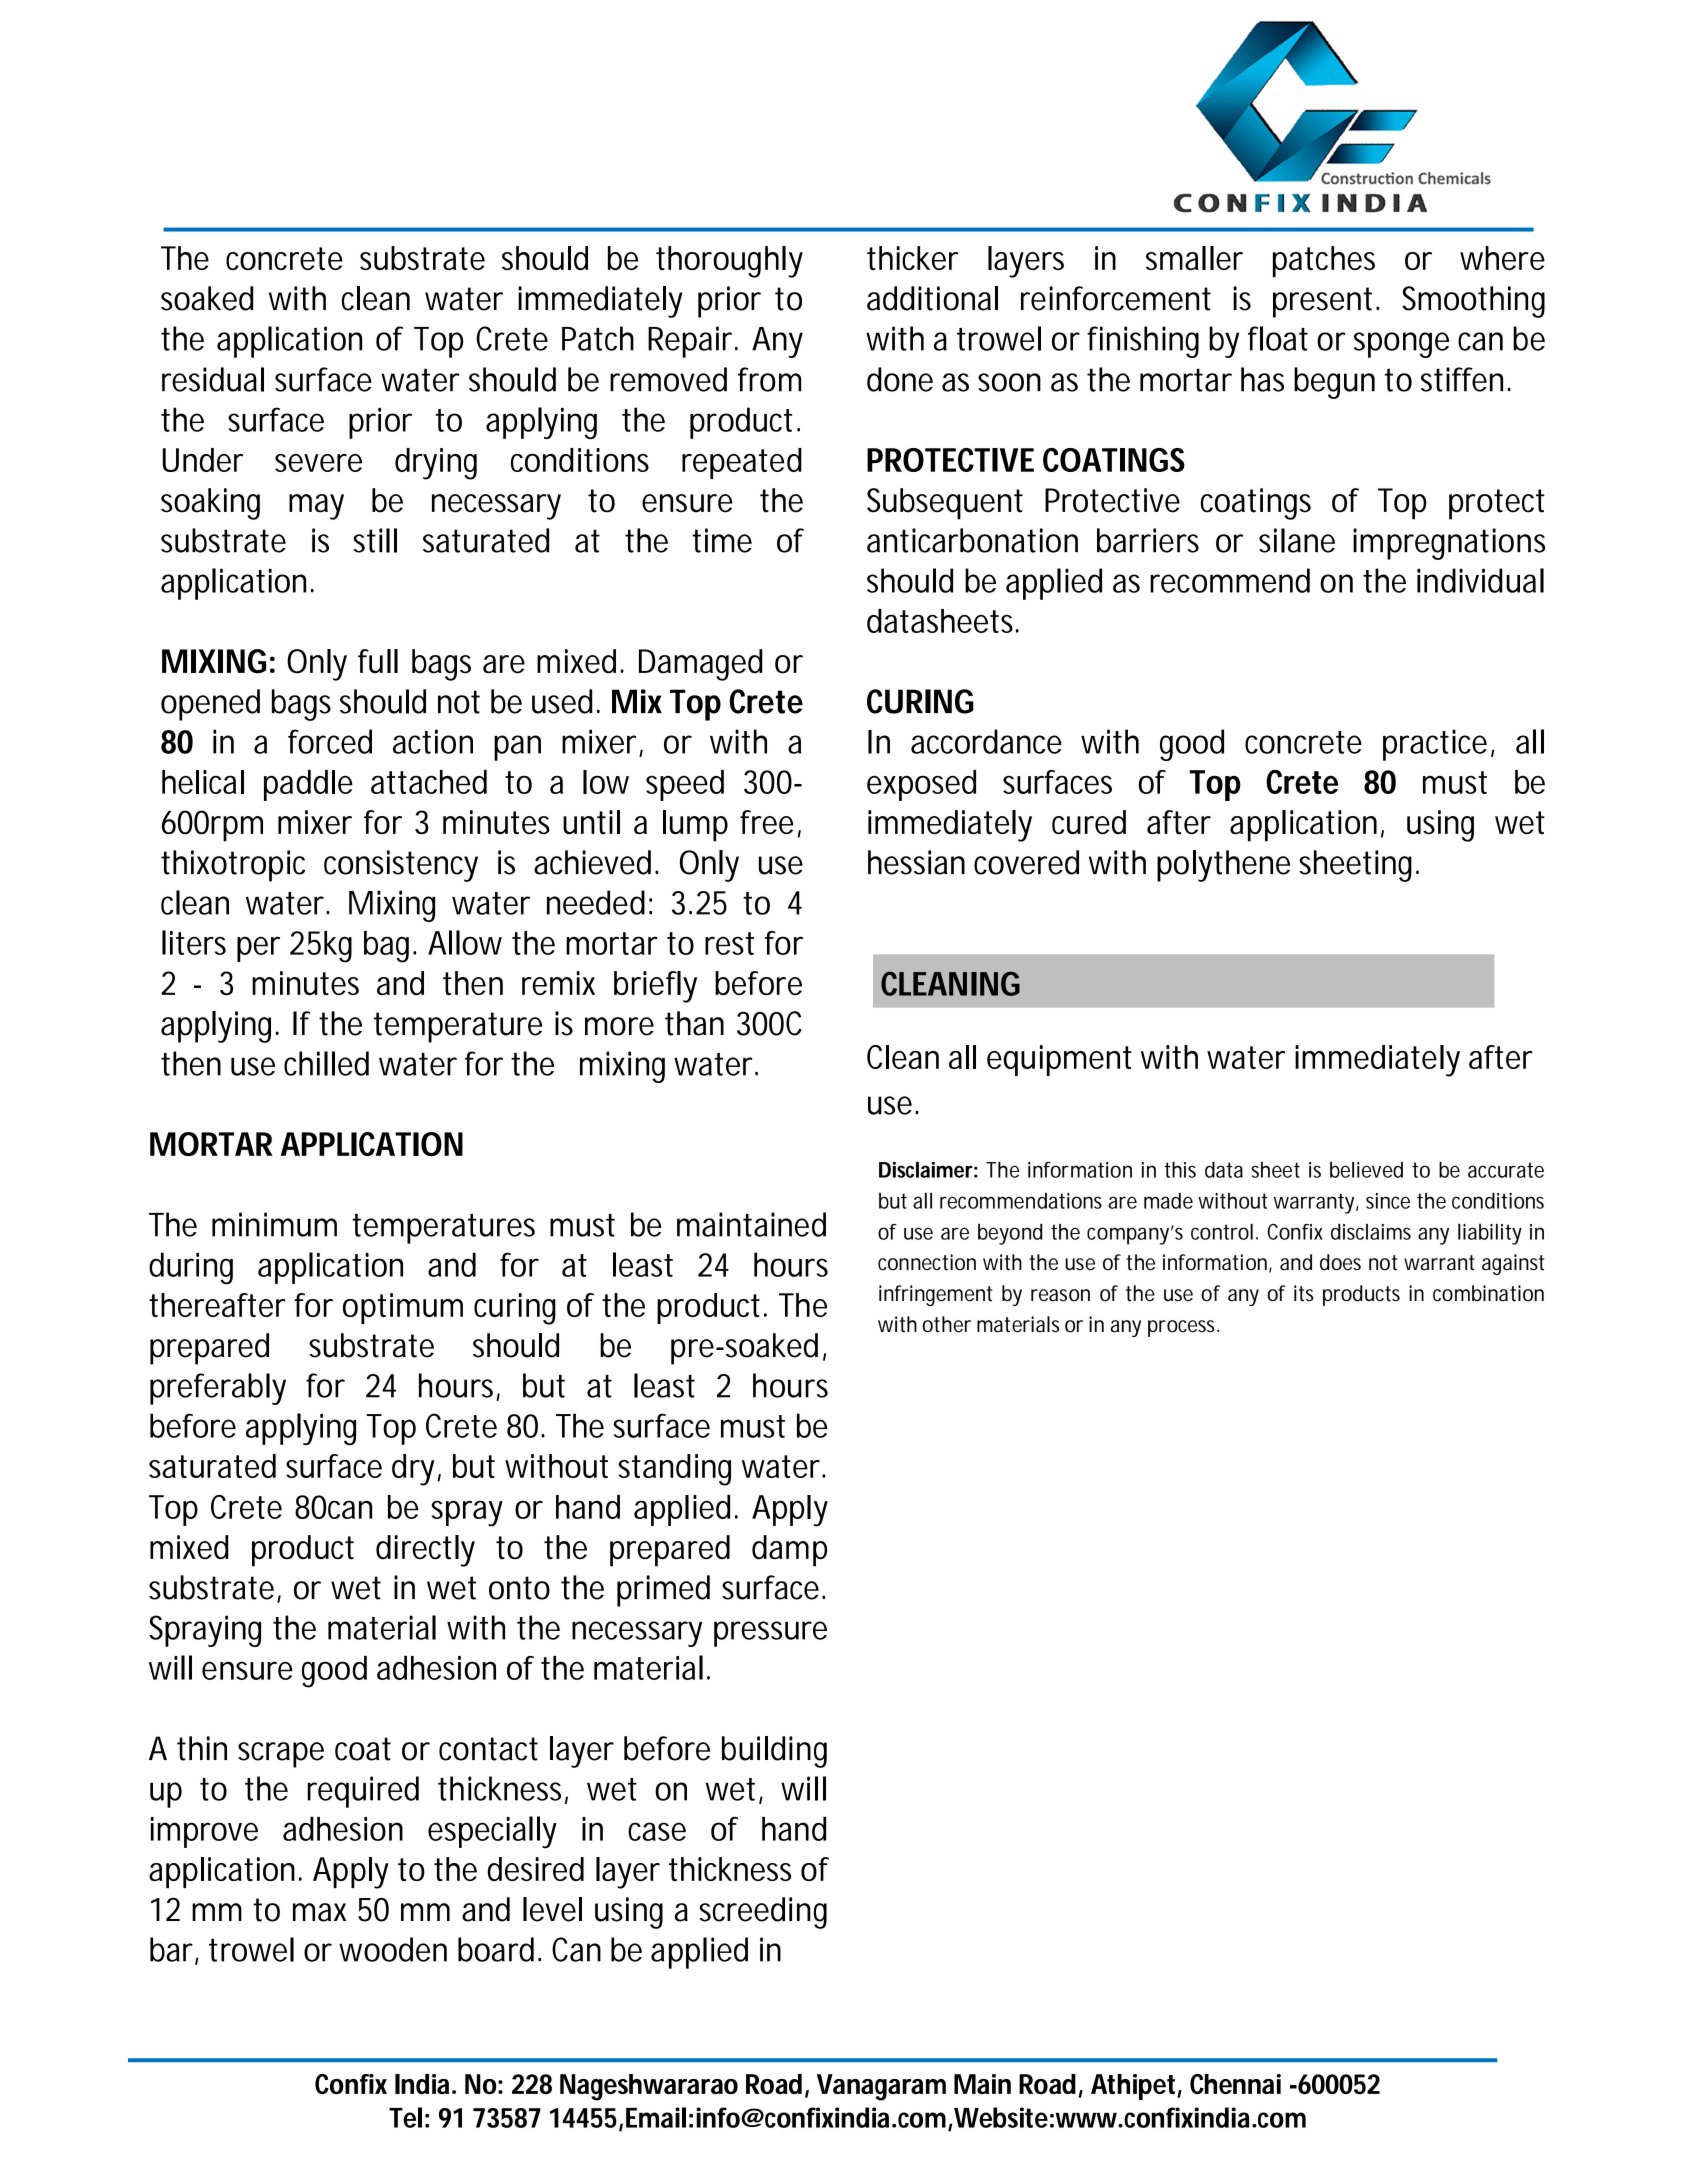  What do you see at coordinates (403, 1308) in the page?
I see `optimum` at bounding box center [403, 1308].
